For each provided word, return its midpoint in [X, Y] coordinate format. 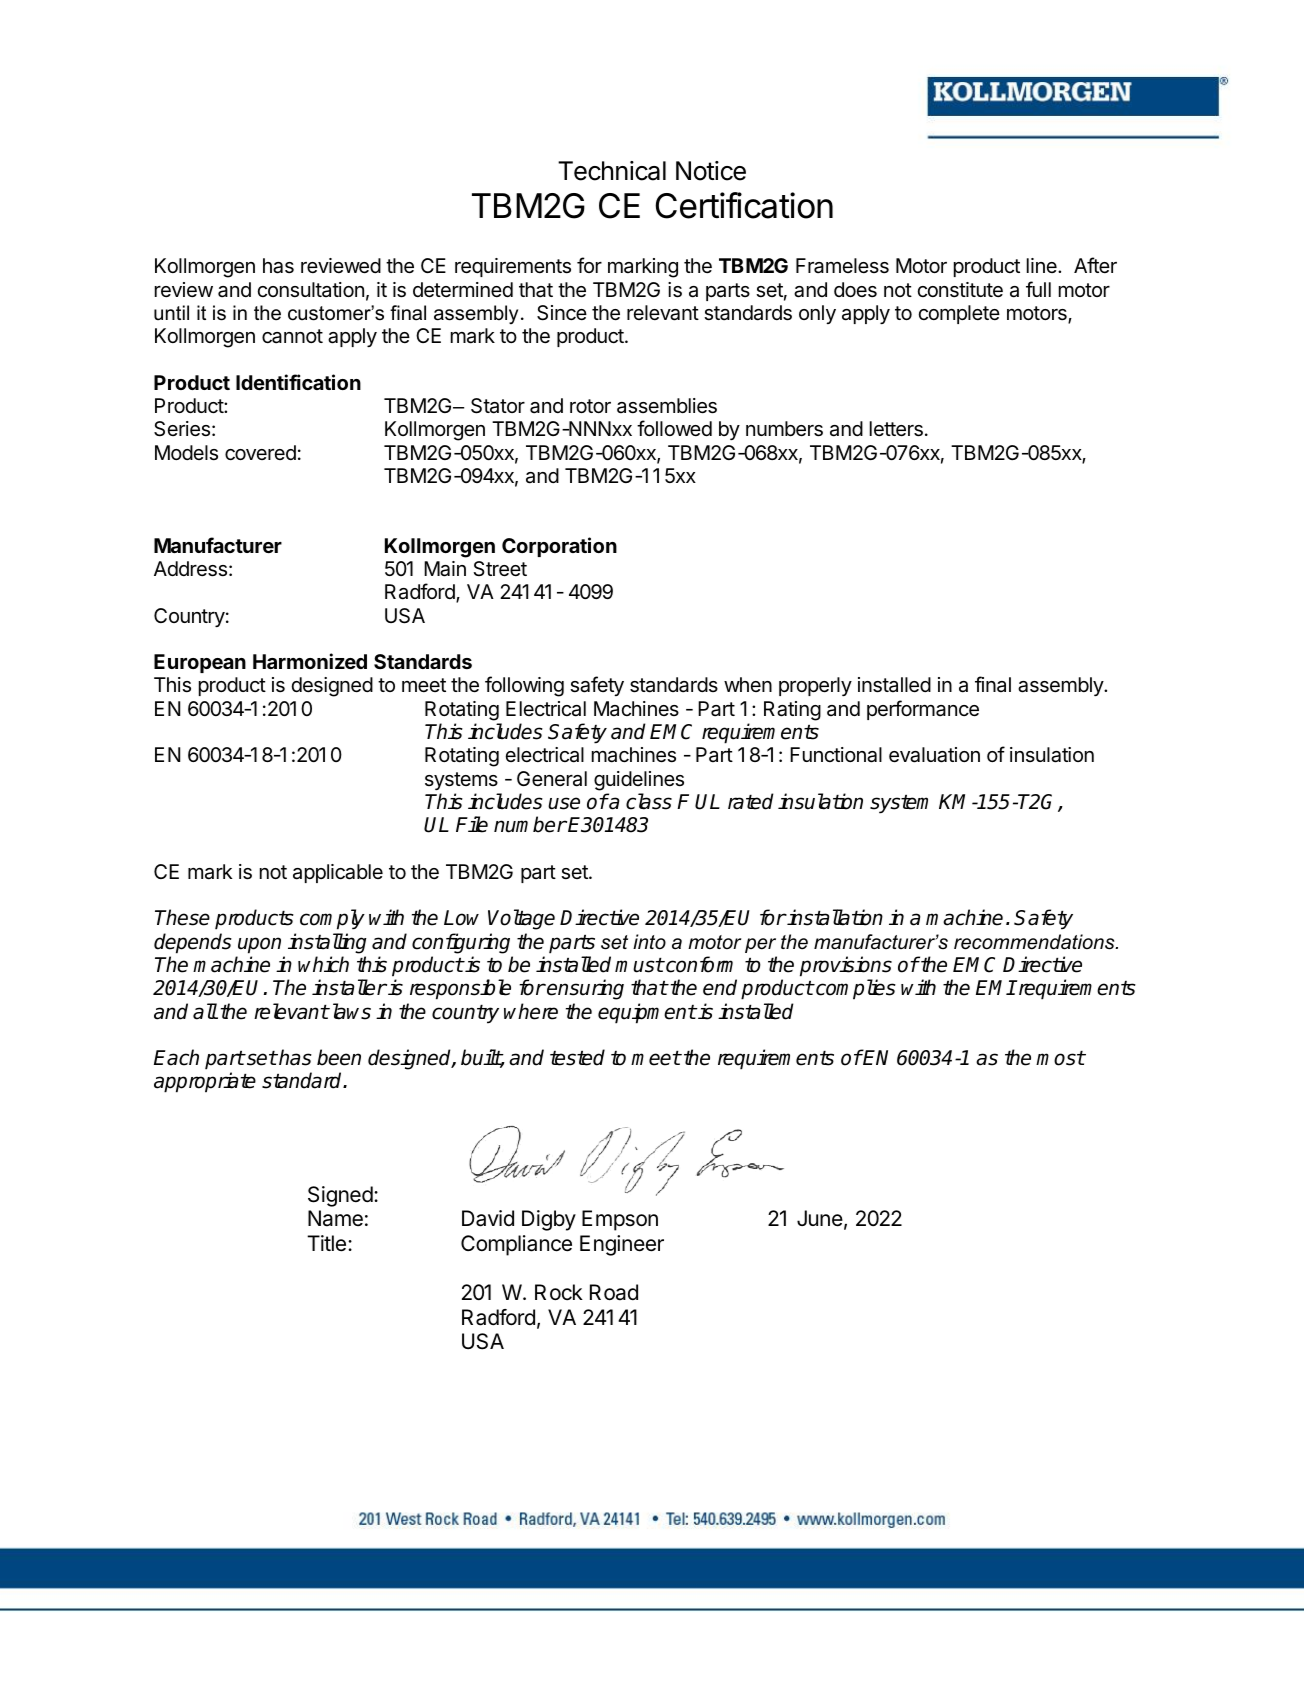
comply [332, 919]
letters [896, 429]
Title [326, 1243]
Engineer [622, 1245]
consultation [311, 290]
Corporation [559, 547]
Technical [612, 171]
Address [190, 569]
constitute [960, 290]
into [649, 942]
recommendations [1035, 942]
